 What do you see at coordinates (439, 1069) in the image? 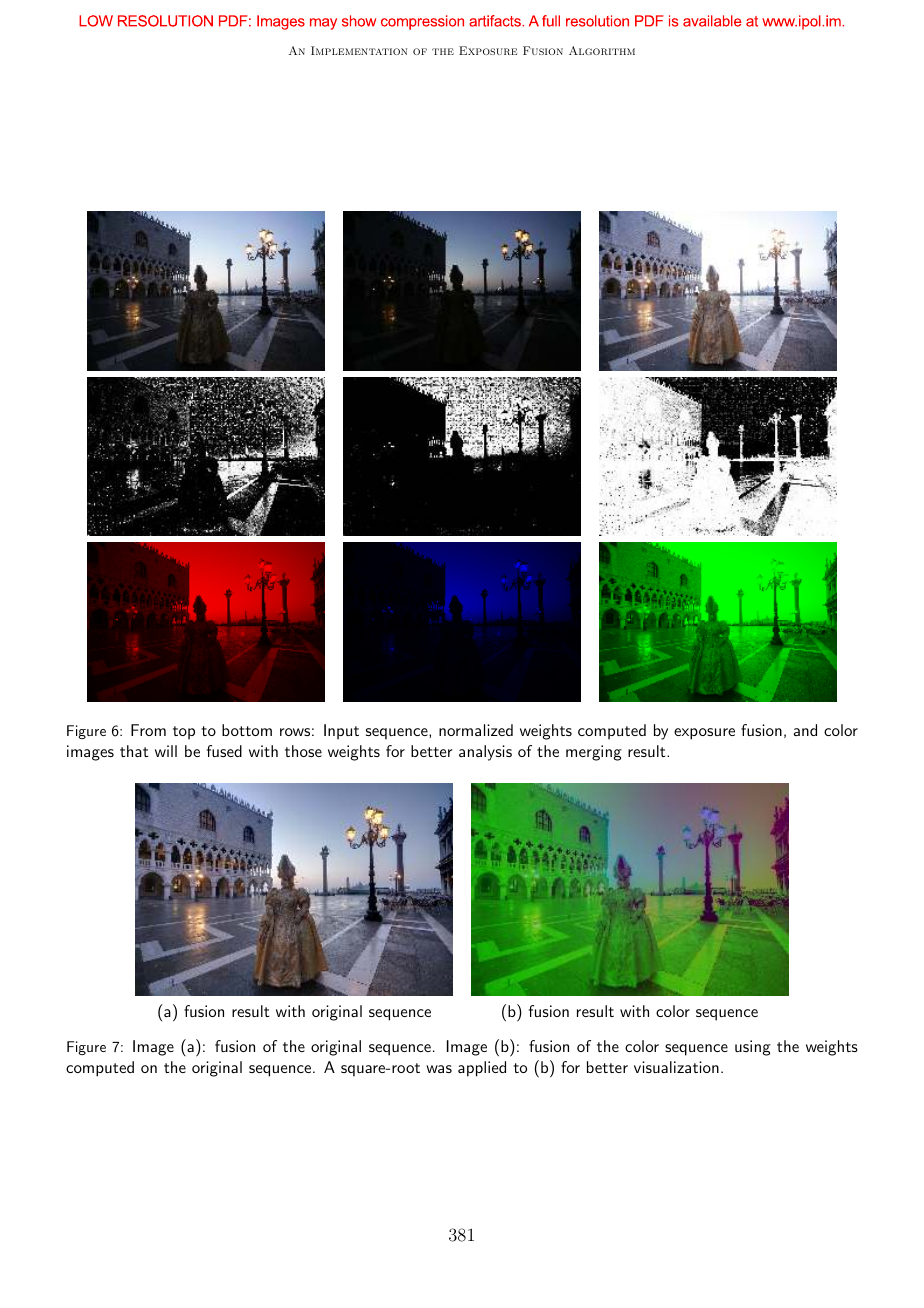
I see `was` at bounding box center [439, 1069].
